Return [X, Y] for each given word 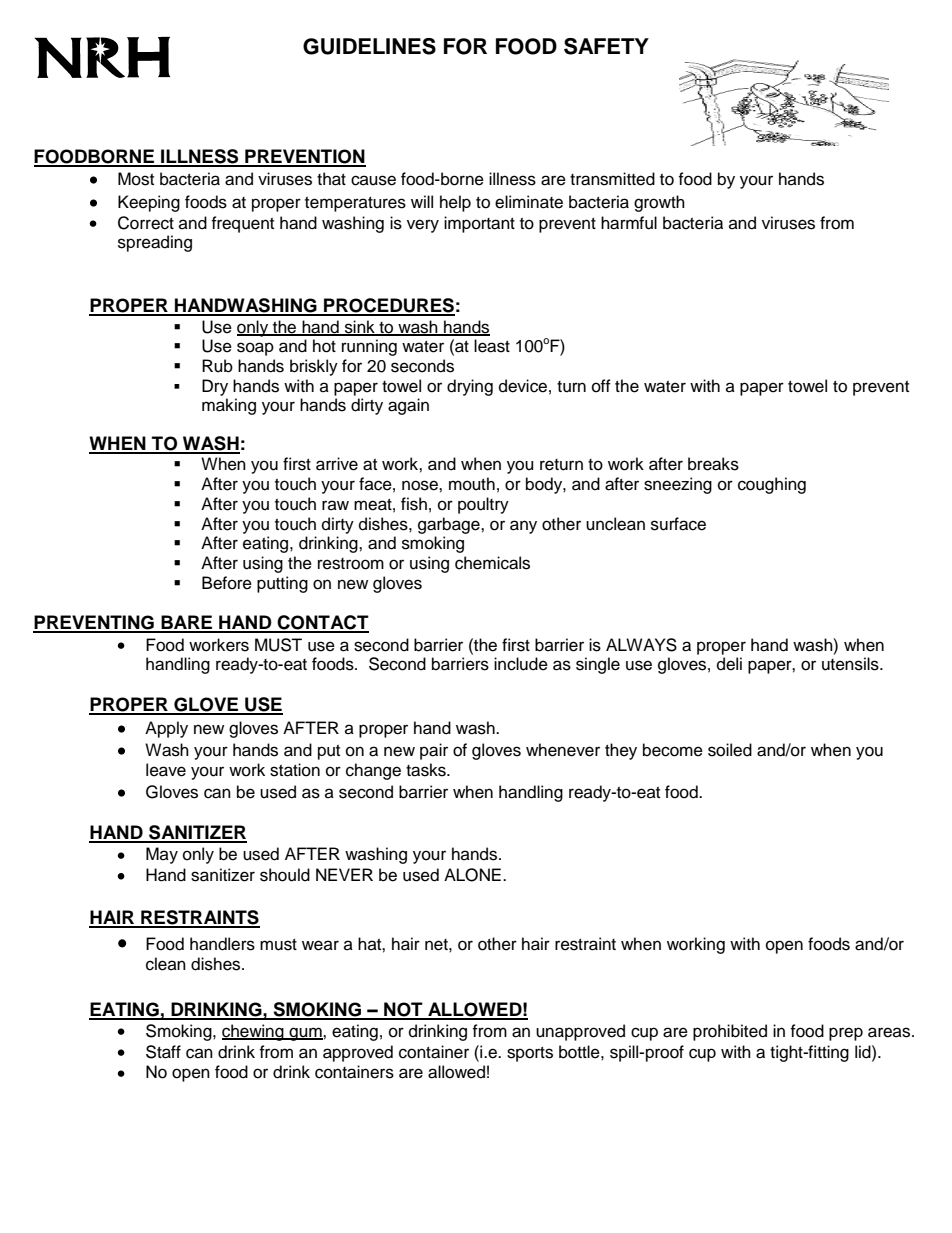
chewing [254, 1032]
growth [659, 203]
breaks [713, 464]
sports [530, 1054]
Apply [166, 729]
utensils [851, 664]
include [521, 664]
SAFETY [606, 46]
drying [470, 387]
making [229, 406]
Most [136, 179]
